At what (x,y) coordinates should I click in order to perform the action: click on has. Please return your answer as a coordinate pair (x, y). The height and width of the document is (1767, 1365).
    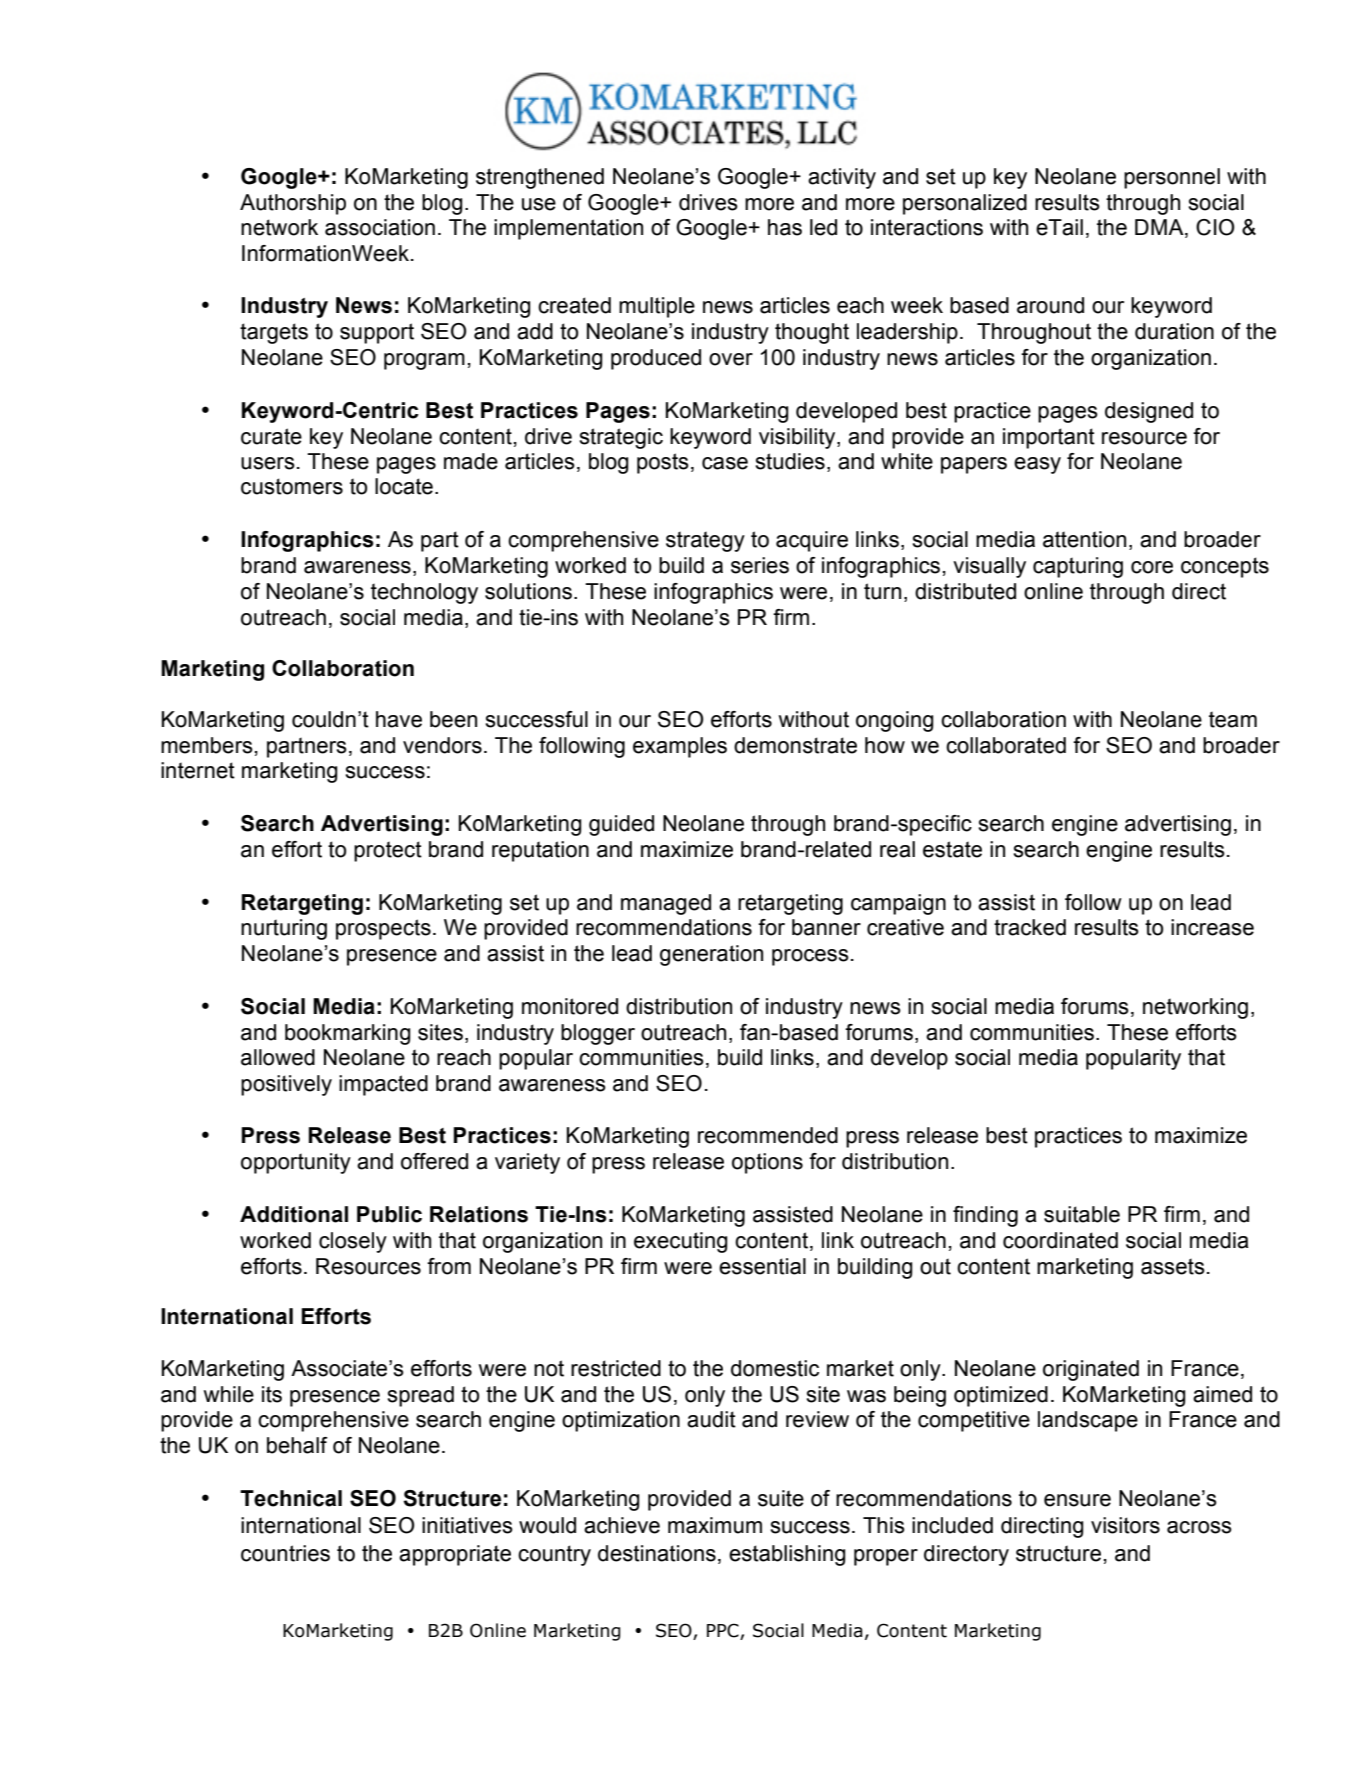
    Looking at the image, I should click on (785, 227).
